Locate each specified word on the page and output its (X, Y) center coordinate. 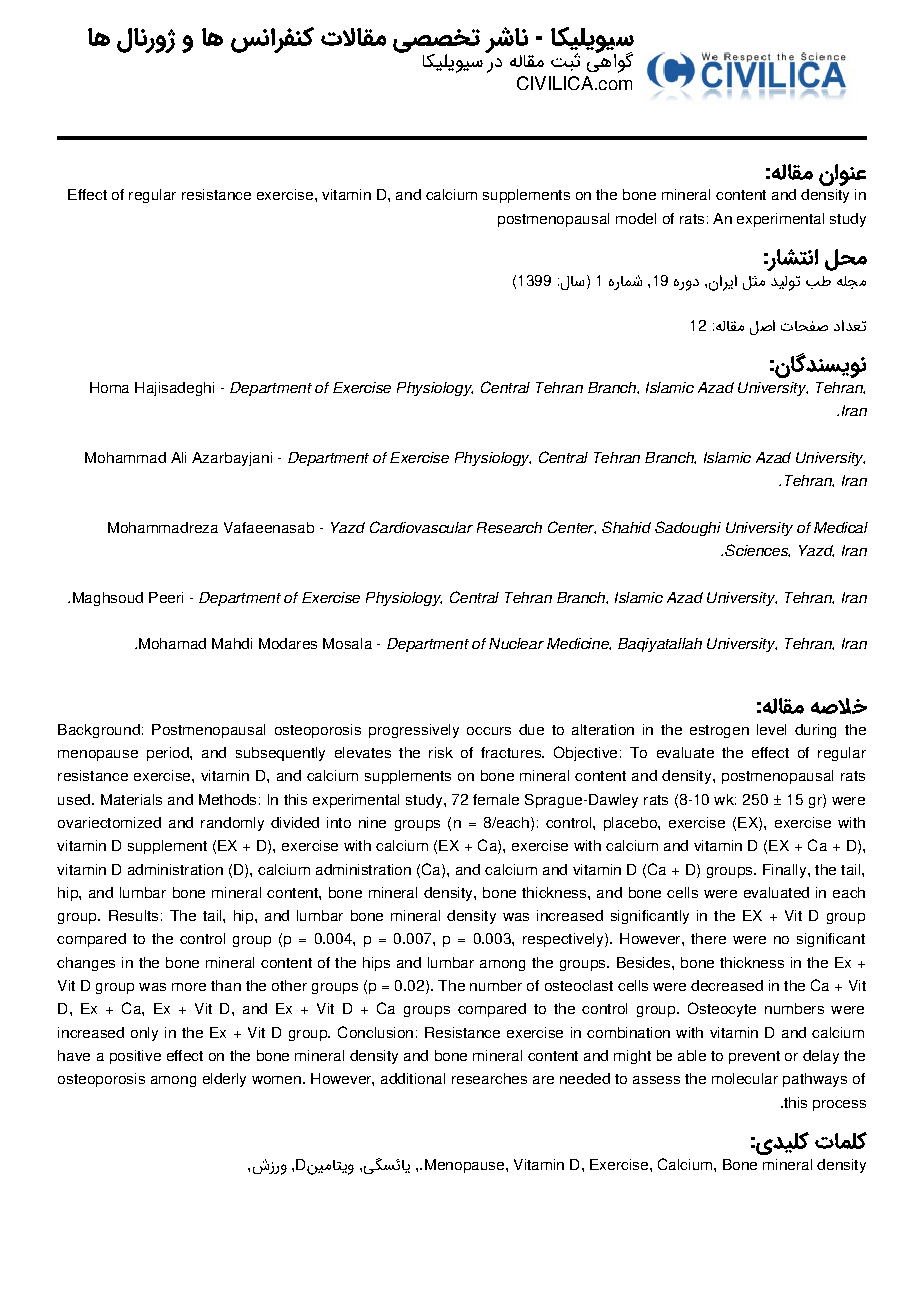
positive (135, 1057)
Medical (841, 527)
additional (413, 1078)
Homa (109, 387)
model (636, 218)
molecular (745, 1078)
